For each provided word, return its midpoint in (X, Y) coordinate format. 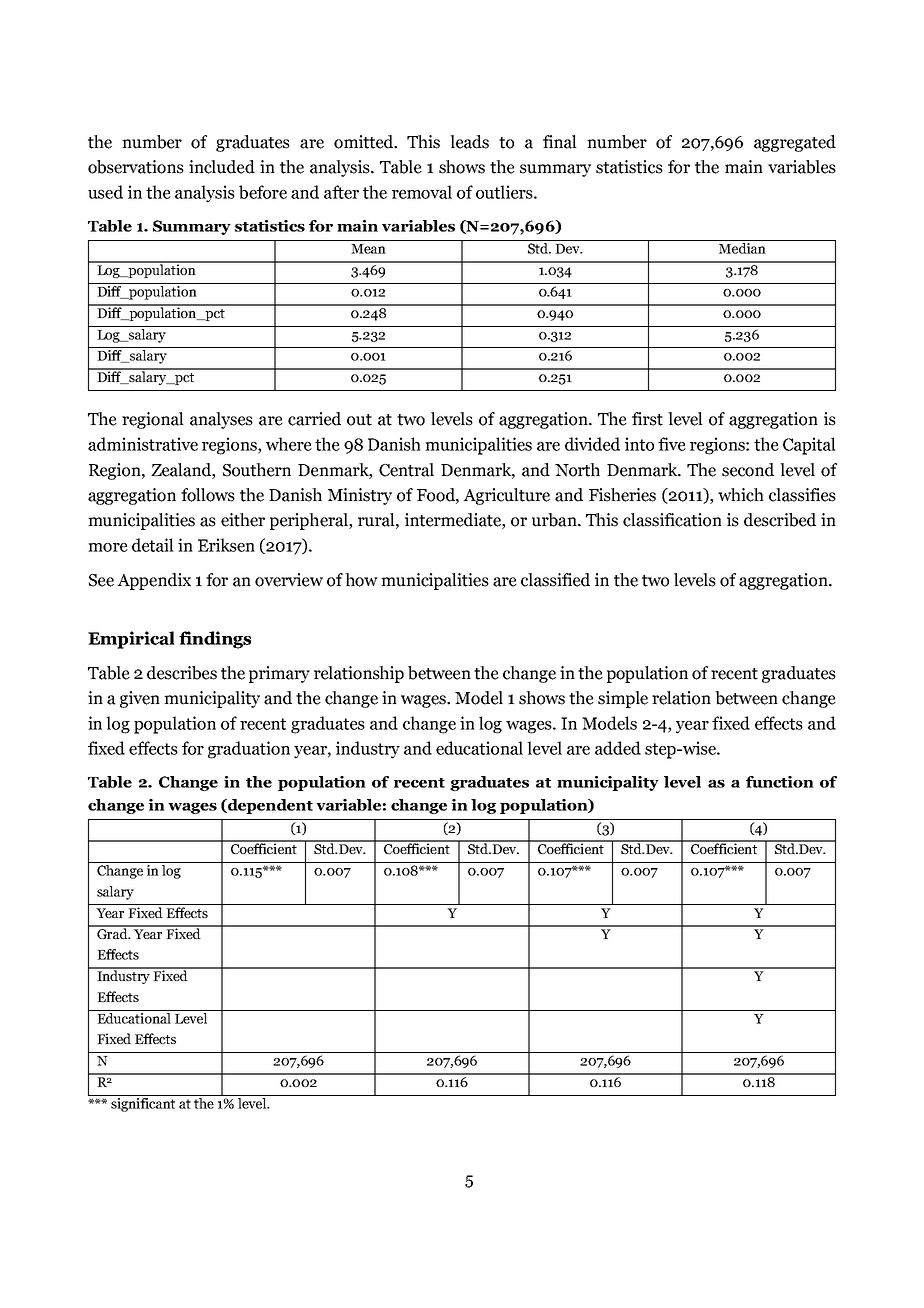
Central (406, 470)
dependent (269, 806)
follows (208, 495)
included (222, 167)
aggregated (795, 143)
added (618, 748)
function (780, 782)
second (748, 470)
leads (469, 142)
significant (143, 1103)
